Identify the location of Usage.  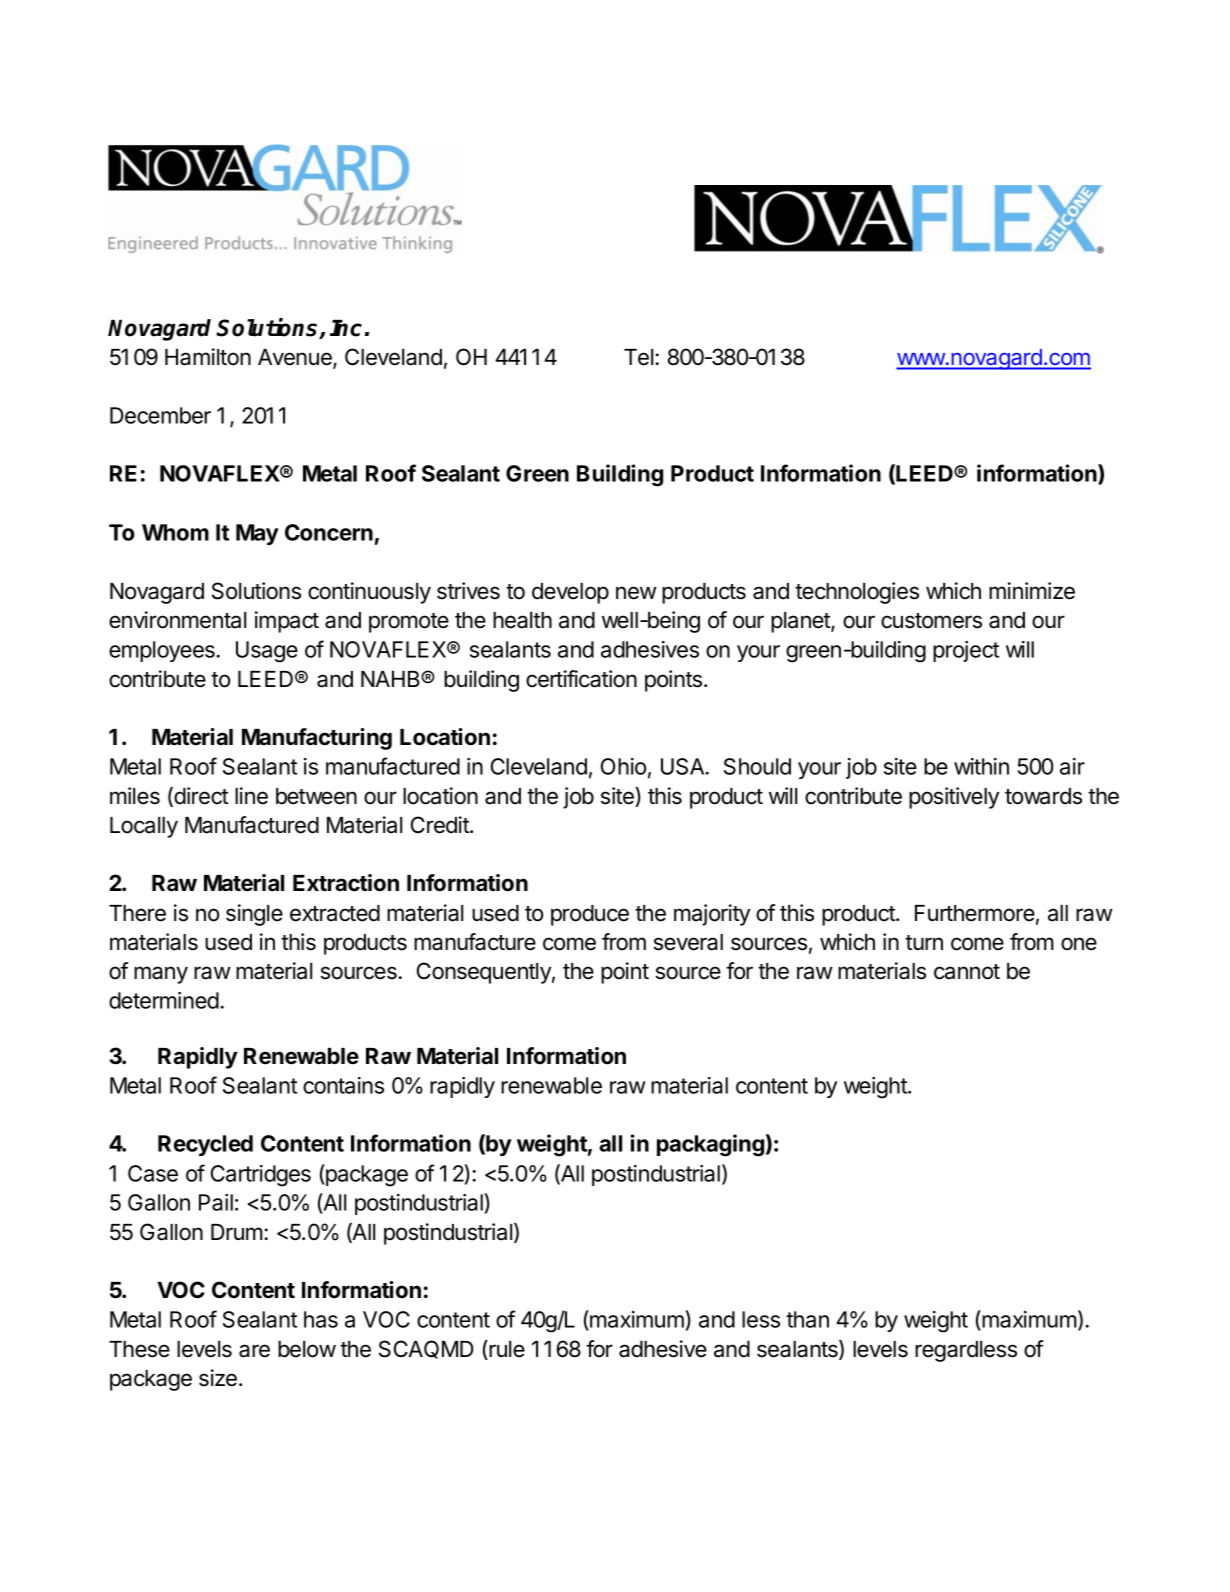
(267, 652).
